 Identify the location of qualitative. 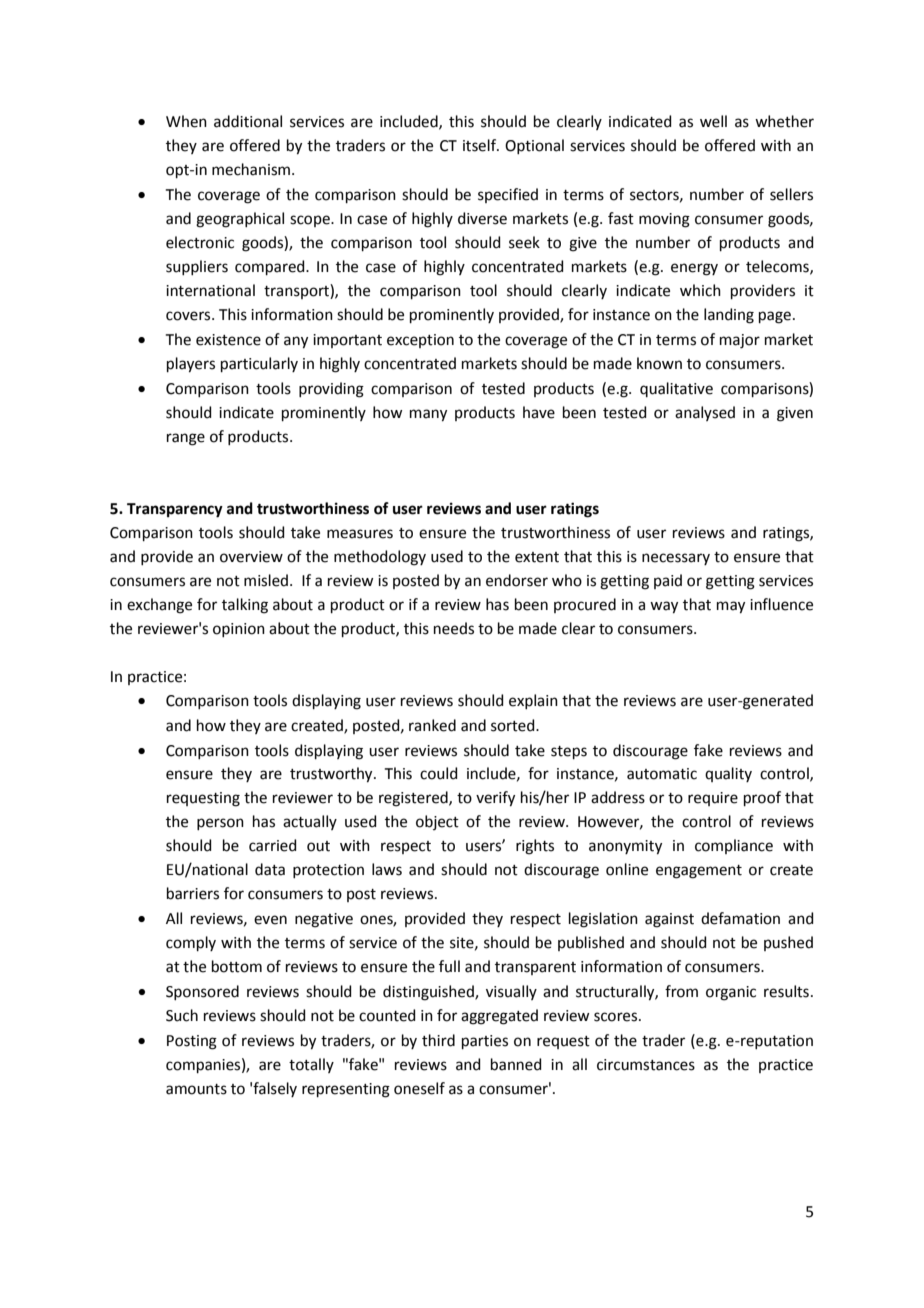
(676, 389).
